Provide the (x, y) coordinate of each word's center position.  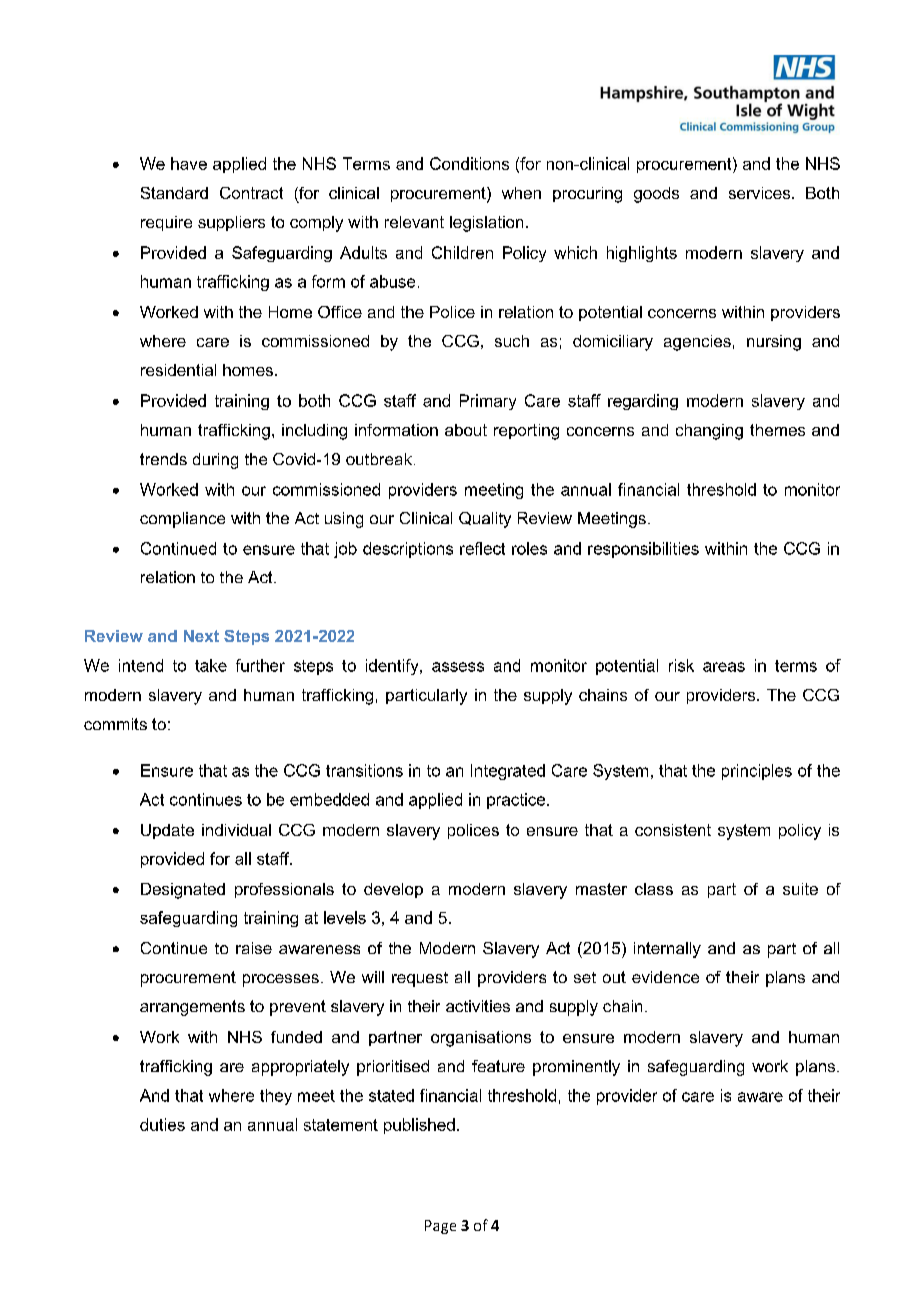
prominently (576, 1068)
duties (162, 1124)
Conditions (469, 163)
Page (440, 1227)
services (761, 193)
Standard (174, 193)
